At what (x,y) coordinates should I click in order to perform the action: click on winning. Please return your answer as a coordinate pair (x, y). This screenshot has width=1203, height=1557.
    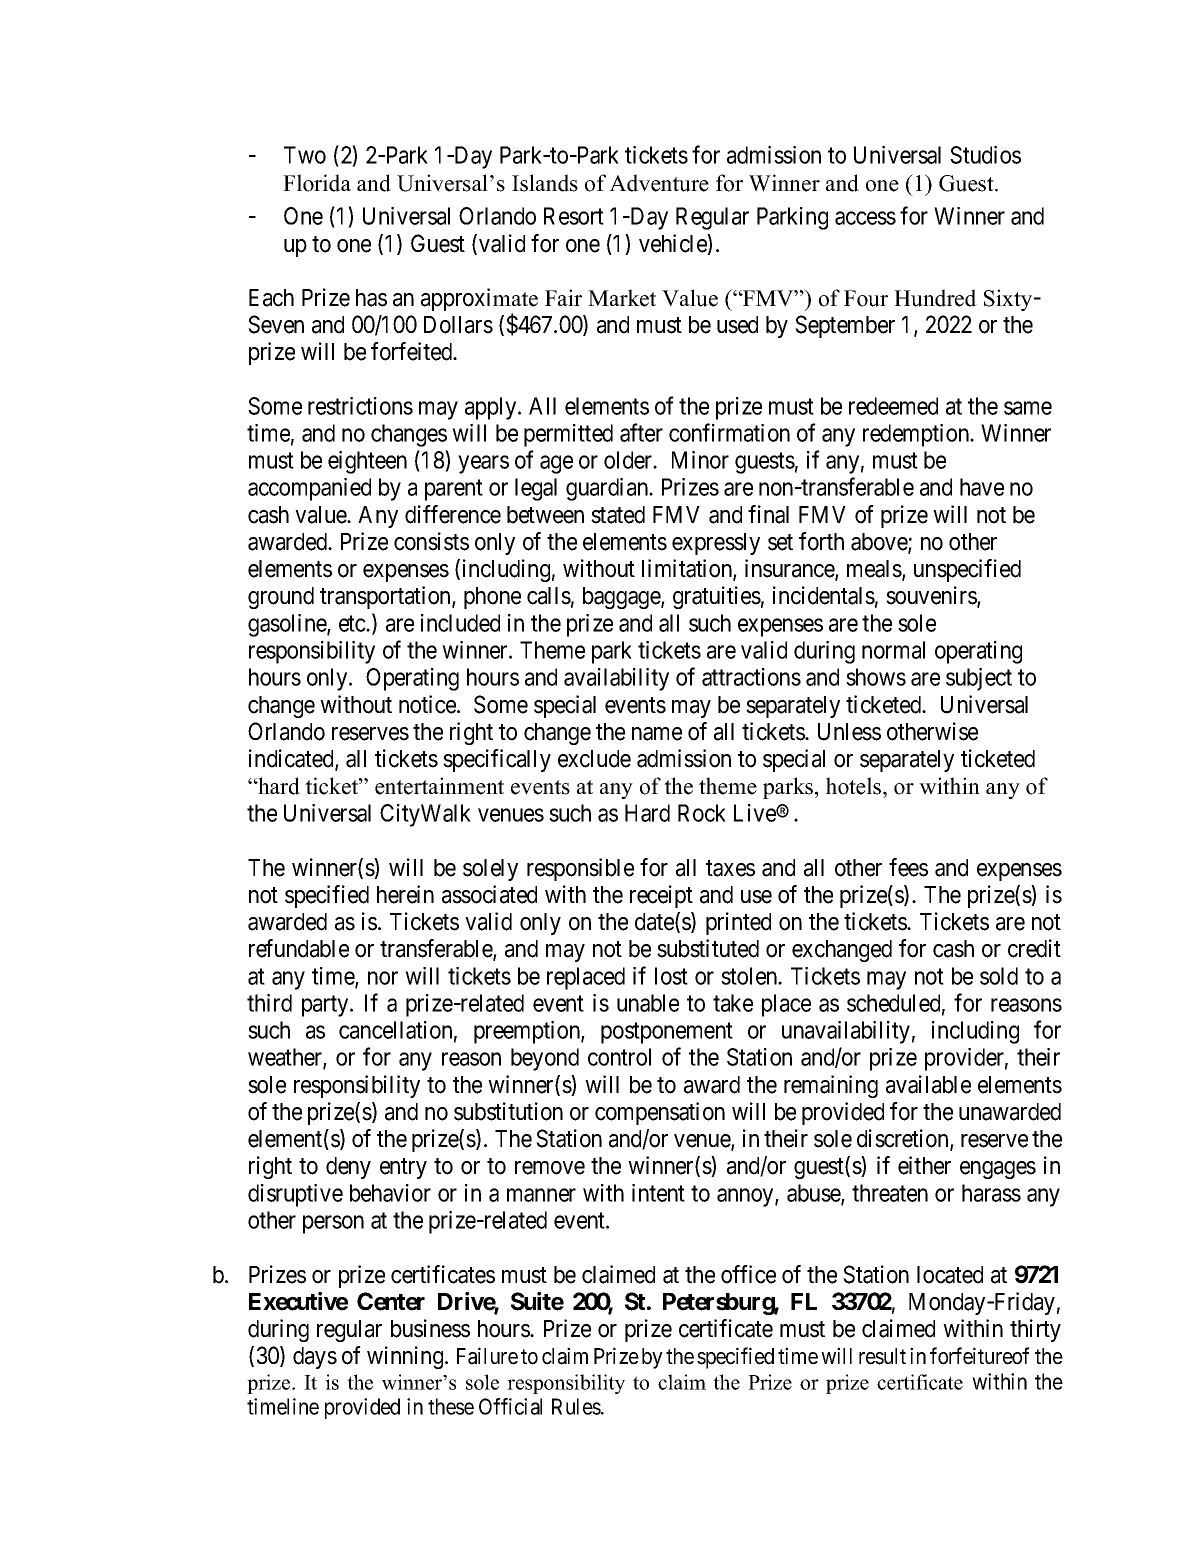
    Looking at the image, I should click on (406, 1357).
